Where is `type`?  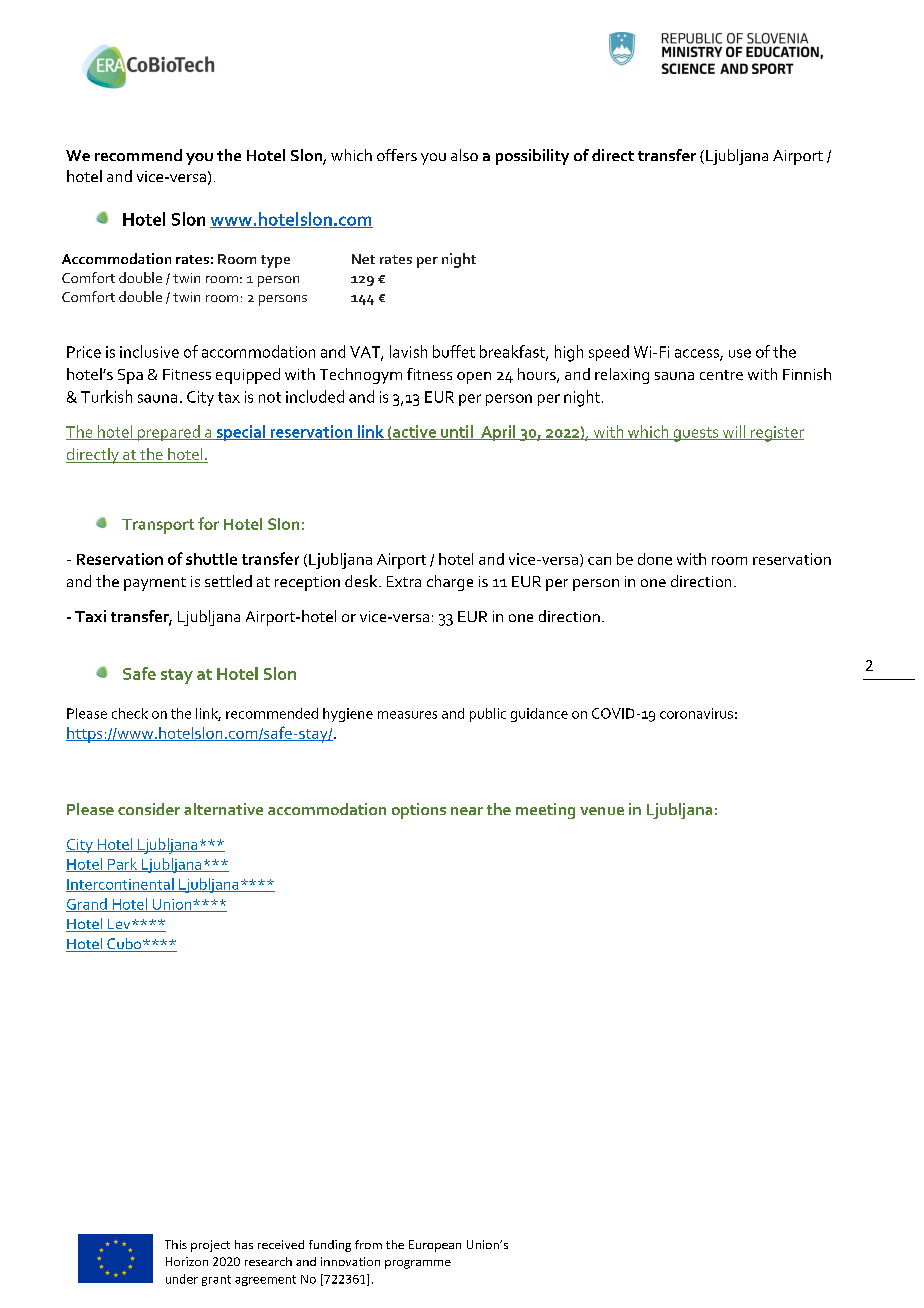
type is located at coordinates (275, 261).
